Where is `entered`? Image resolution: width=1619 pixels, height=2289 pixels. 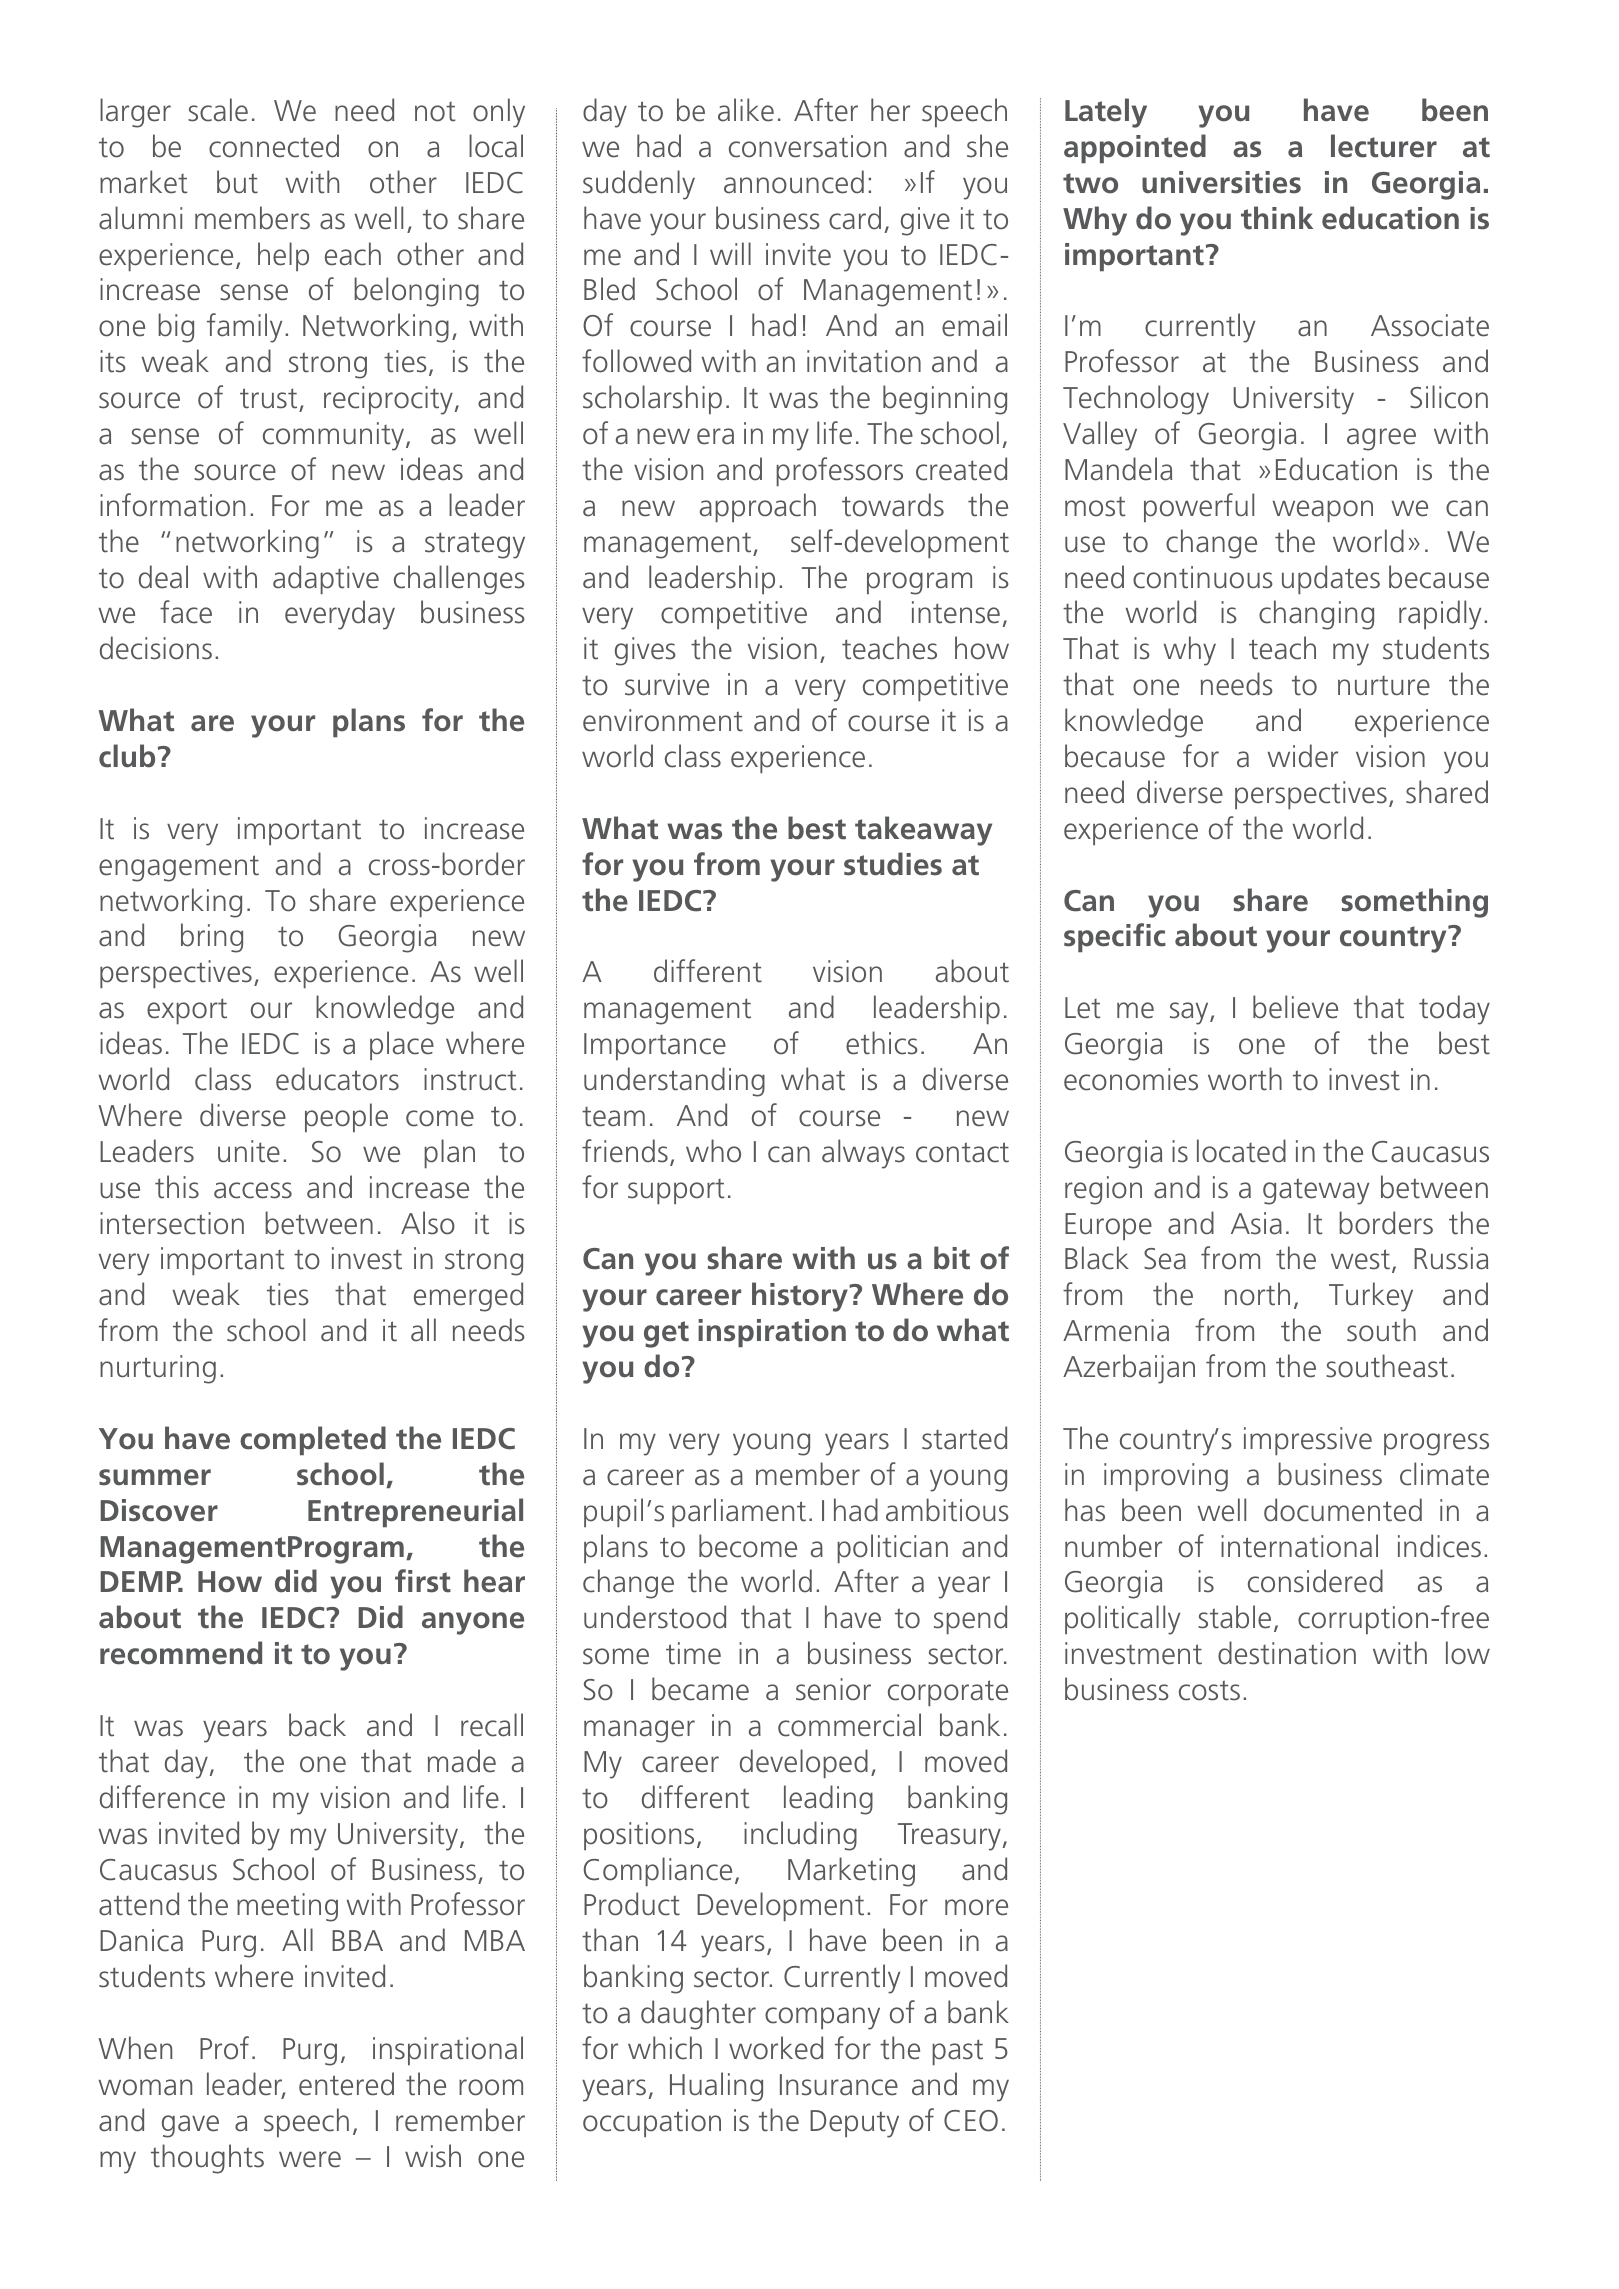
entered is located at coordinates (346, 2084).
